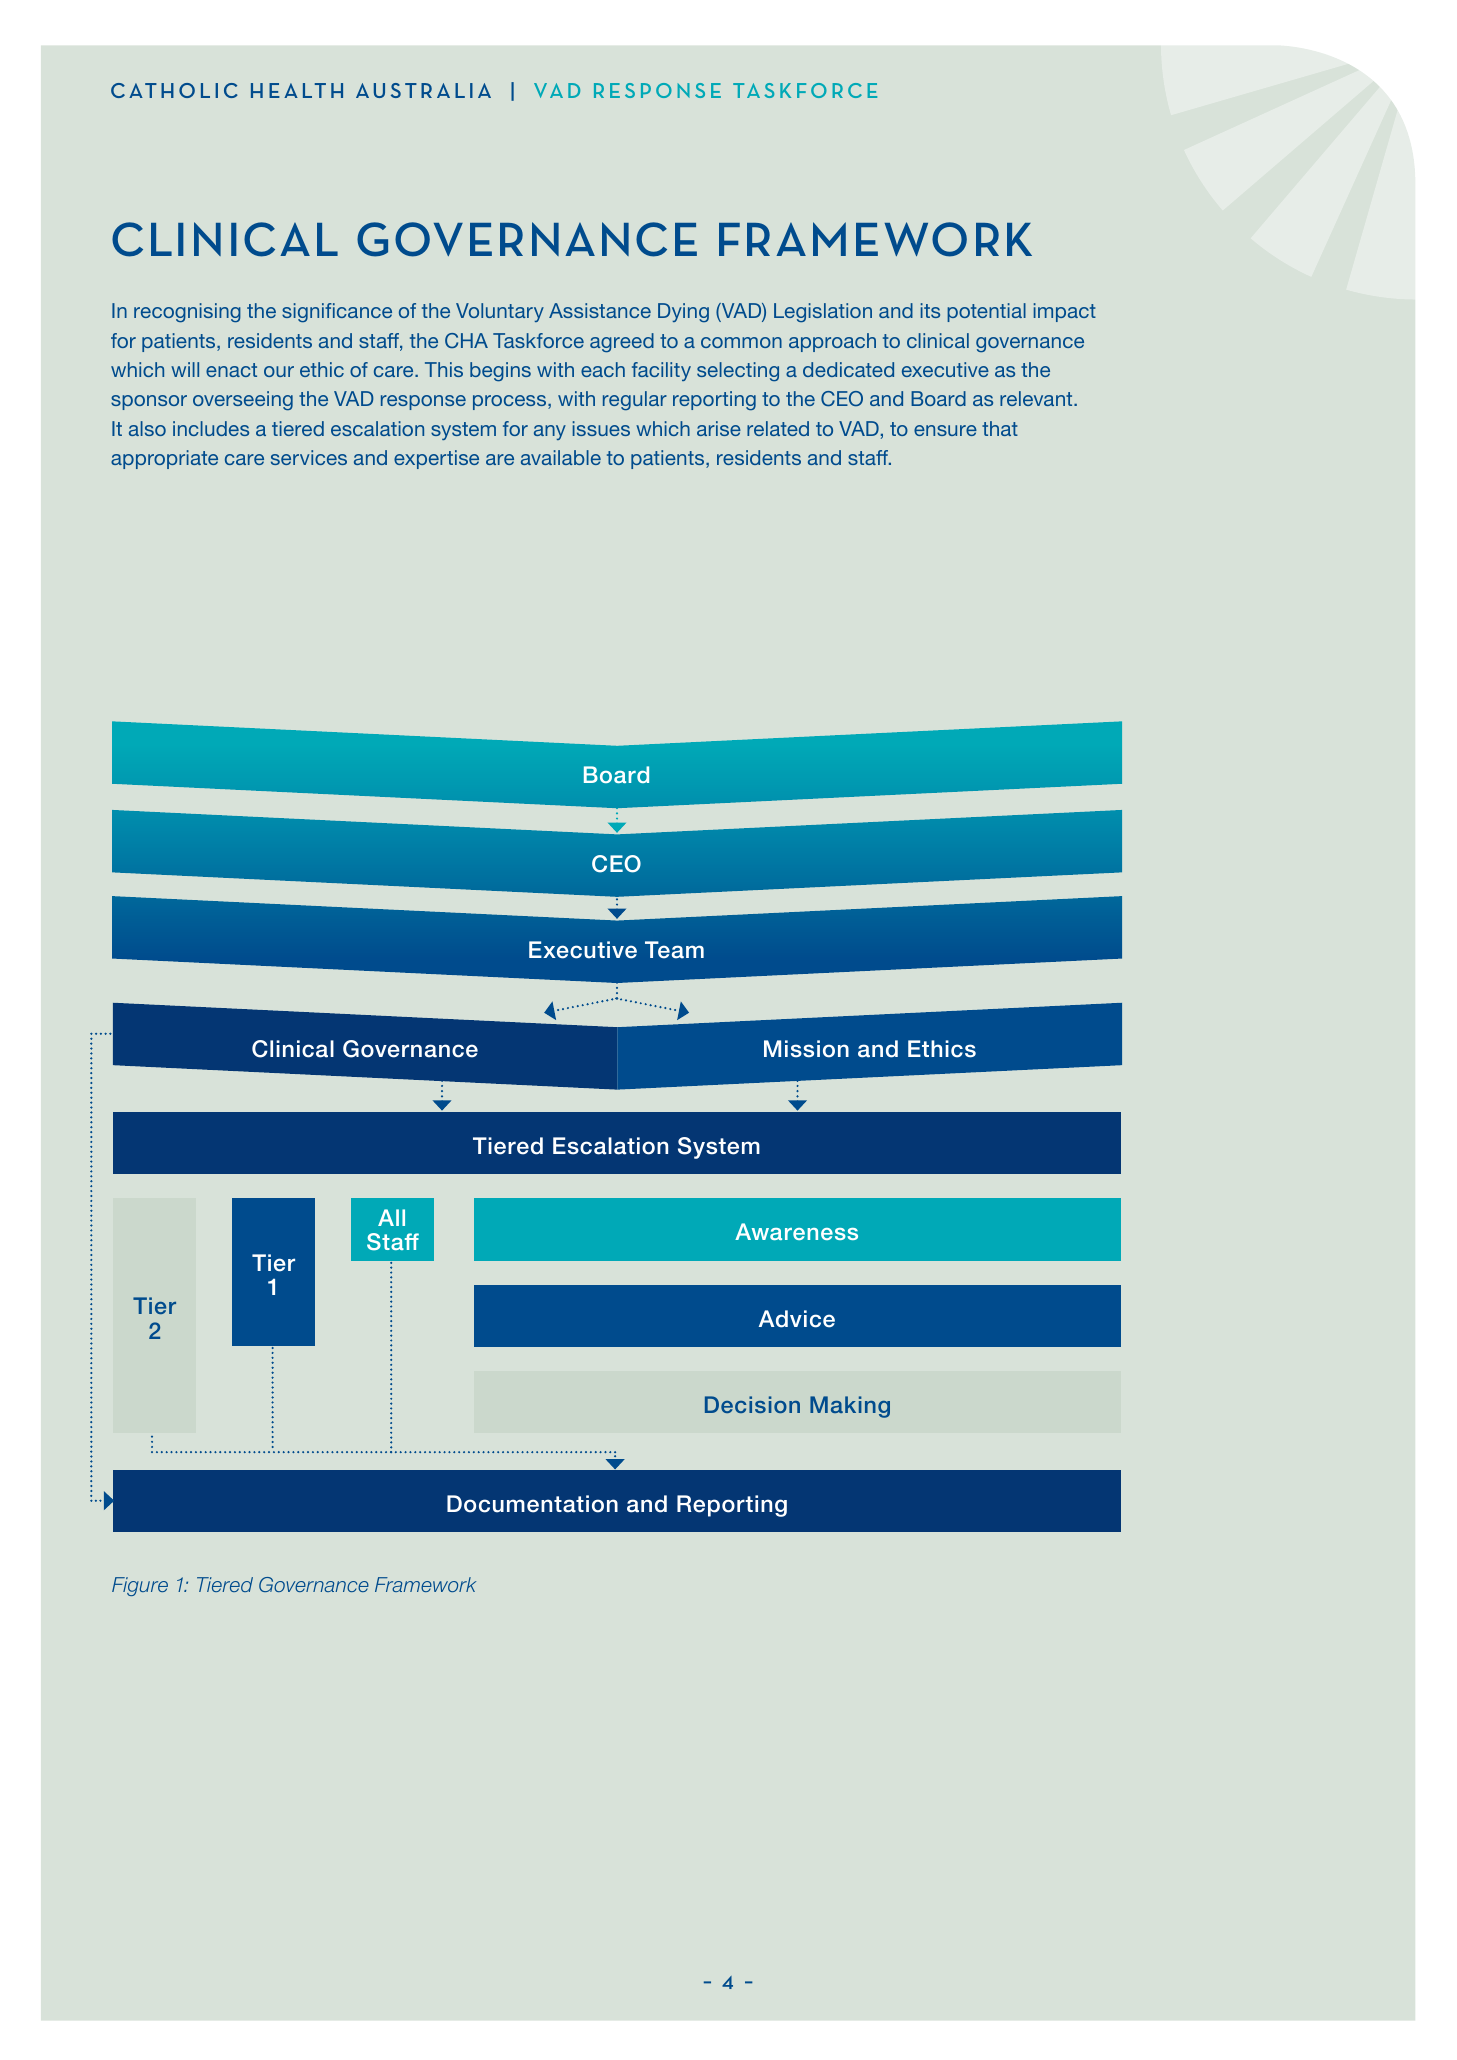 The image size is (1457, 2060). What do you see at coordinates (622, 342) in the screenshot?
I see `agreed` at bounding box center [622, 342].
